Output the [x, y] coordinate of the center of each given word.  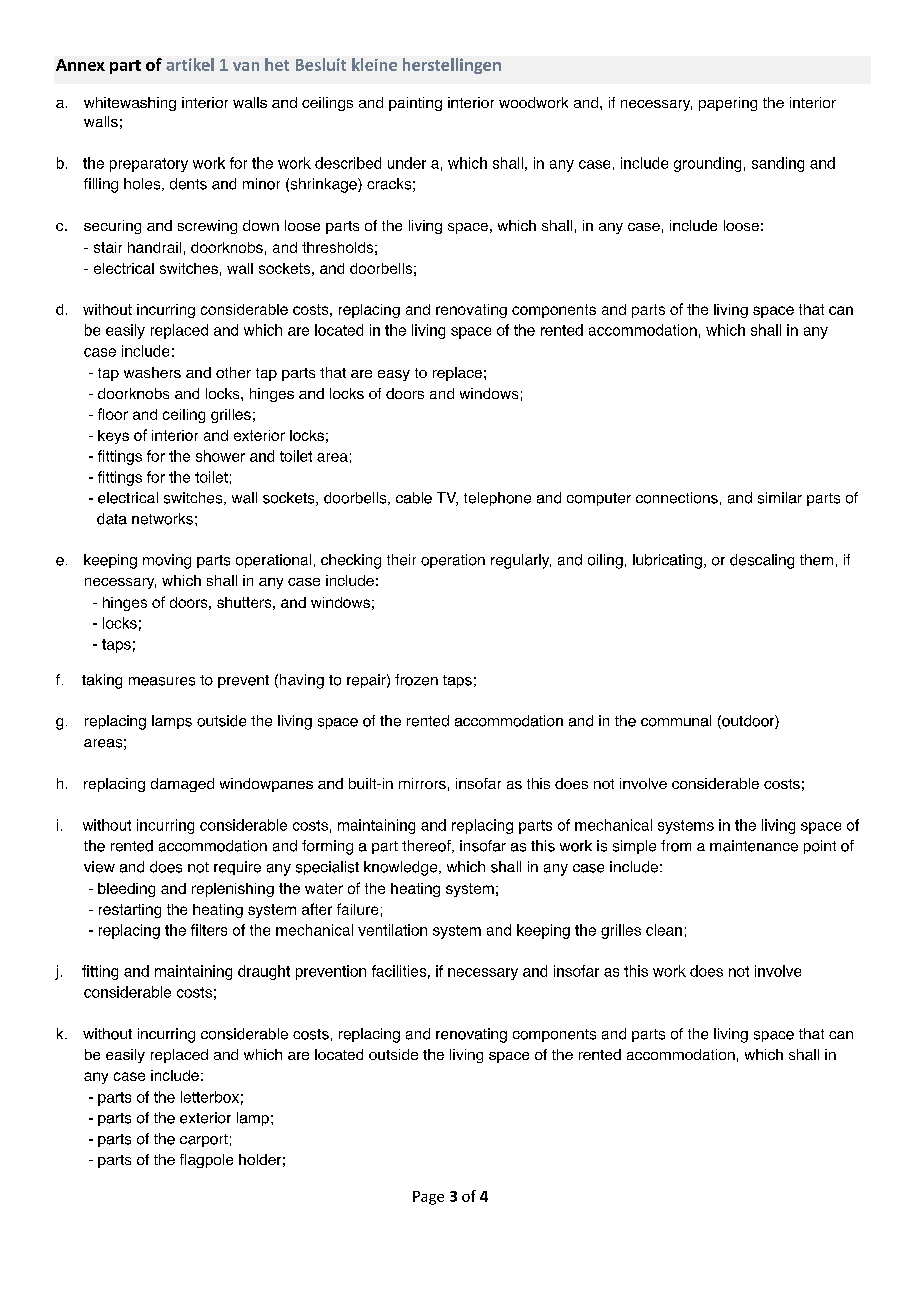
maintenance [754, 846]
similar [780, 498]
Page [428, 1198]
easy [394, 375]
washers [152, 372]
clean [664, 930]
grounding [707, 164]
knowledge [402, 868]
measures [162, 681]
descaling [762, 561]
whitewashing [130, 104]
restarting [130, 911]
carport [204, 1140]
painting [415, 104]
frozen [416, 680]
